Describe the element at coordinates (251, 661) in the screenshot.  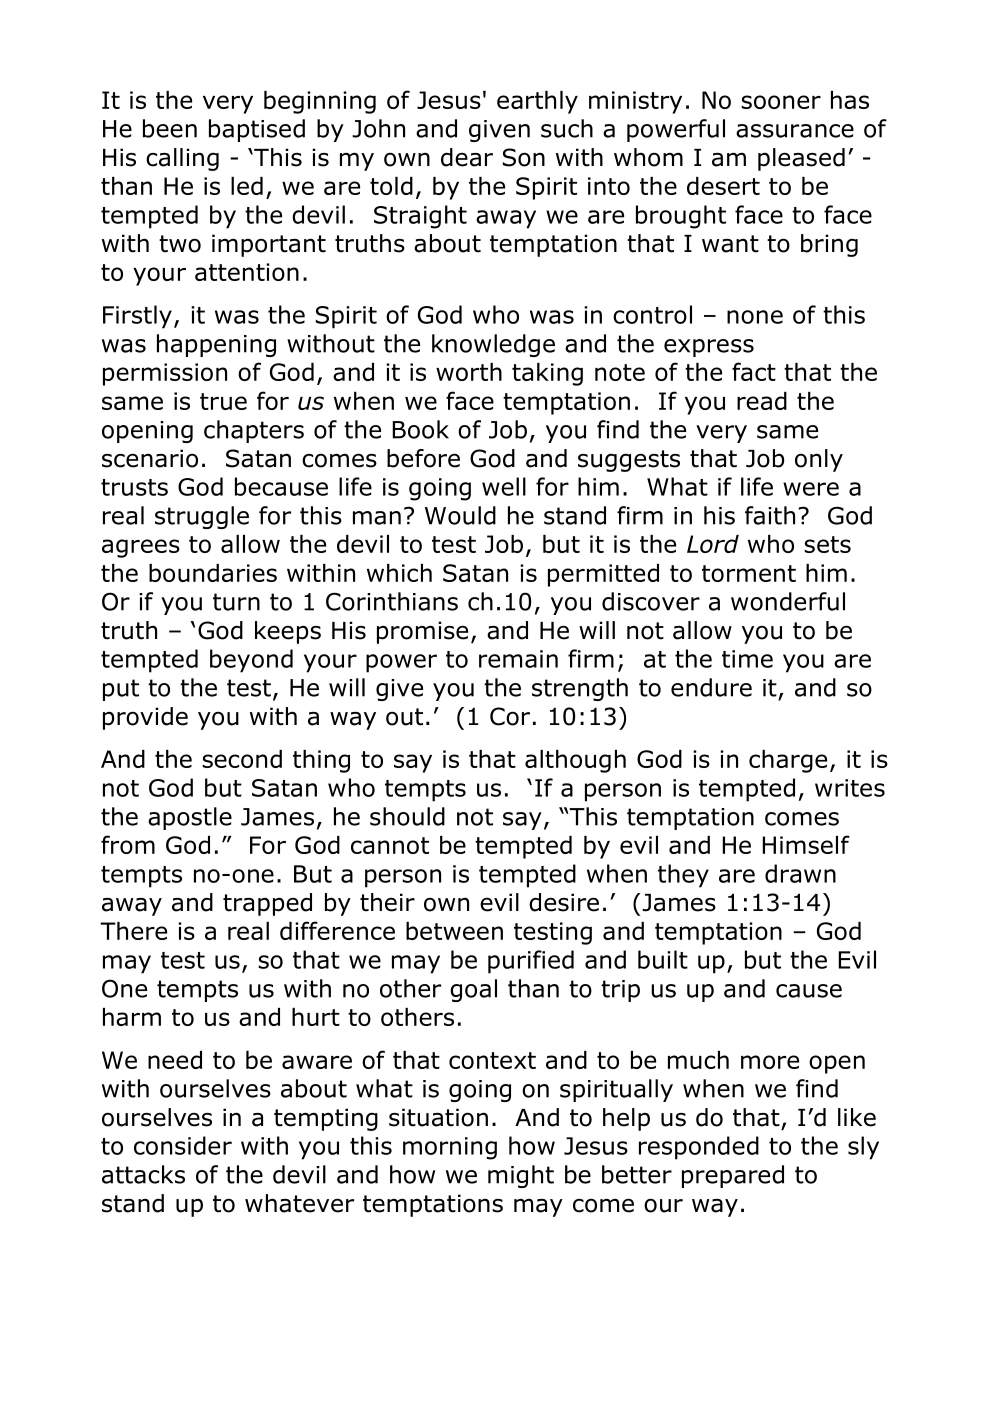
I see `beyond` at that location.
